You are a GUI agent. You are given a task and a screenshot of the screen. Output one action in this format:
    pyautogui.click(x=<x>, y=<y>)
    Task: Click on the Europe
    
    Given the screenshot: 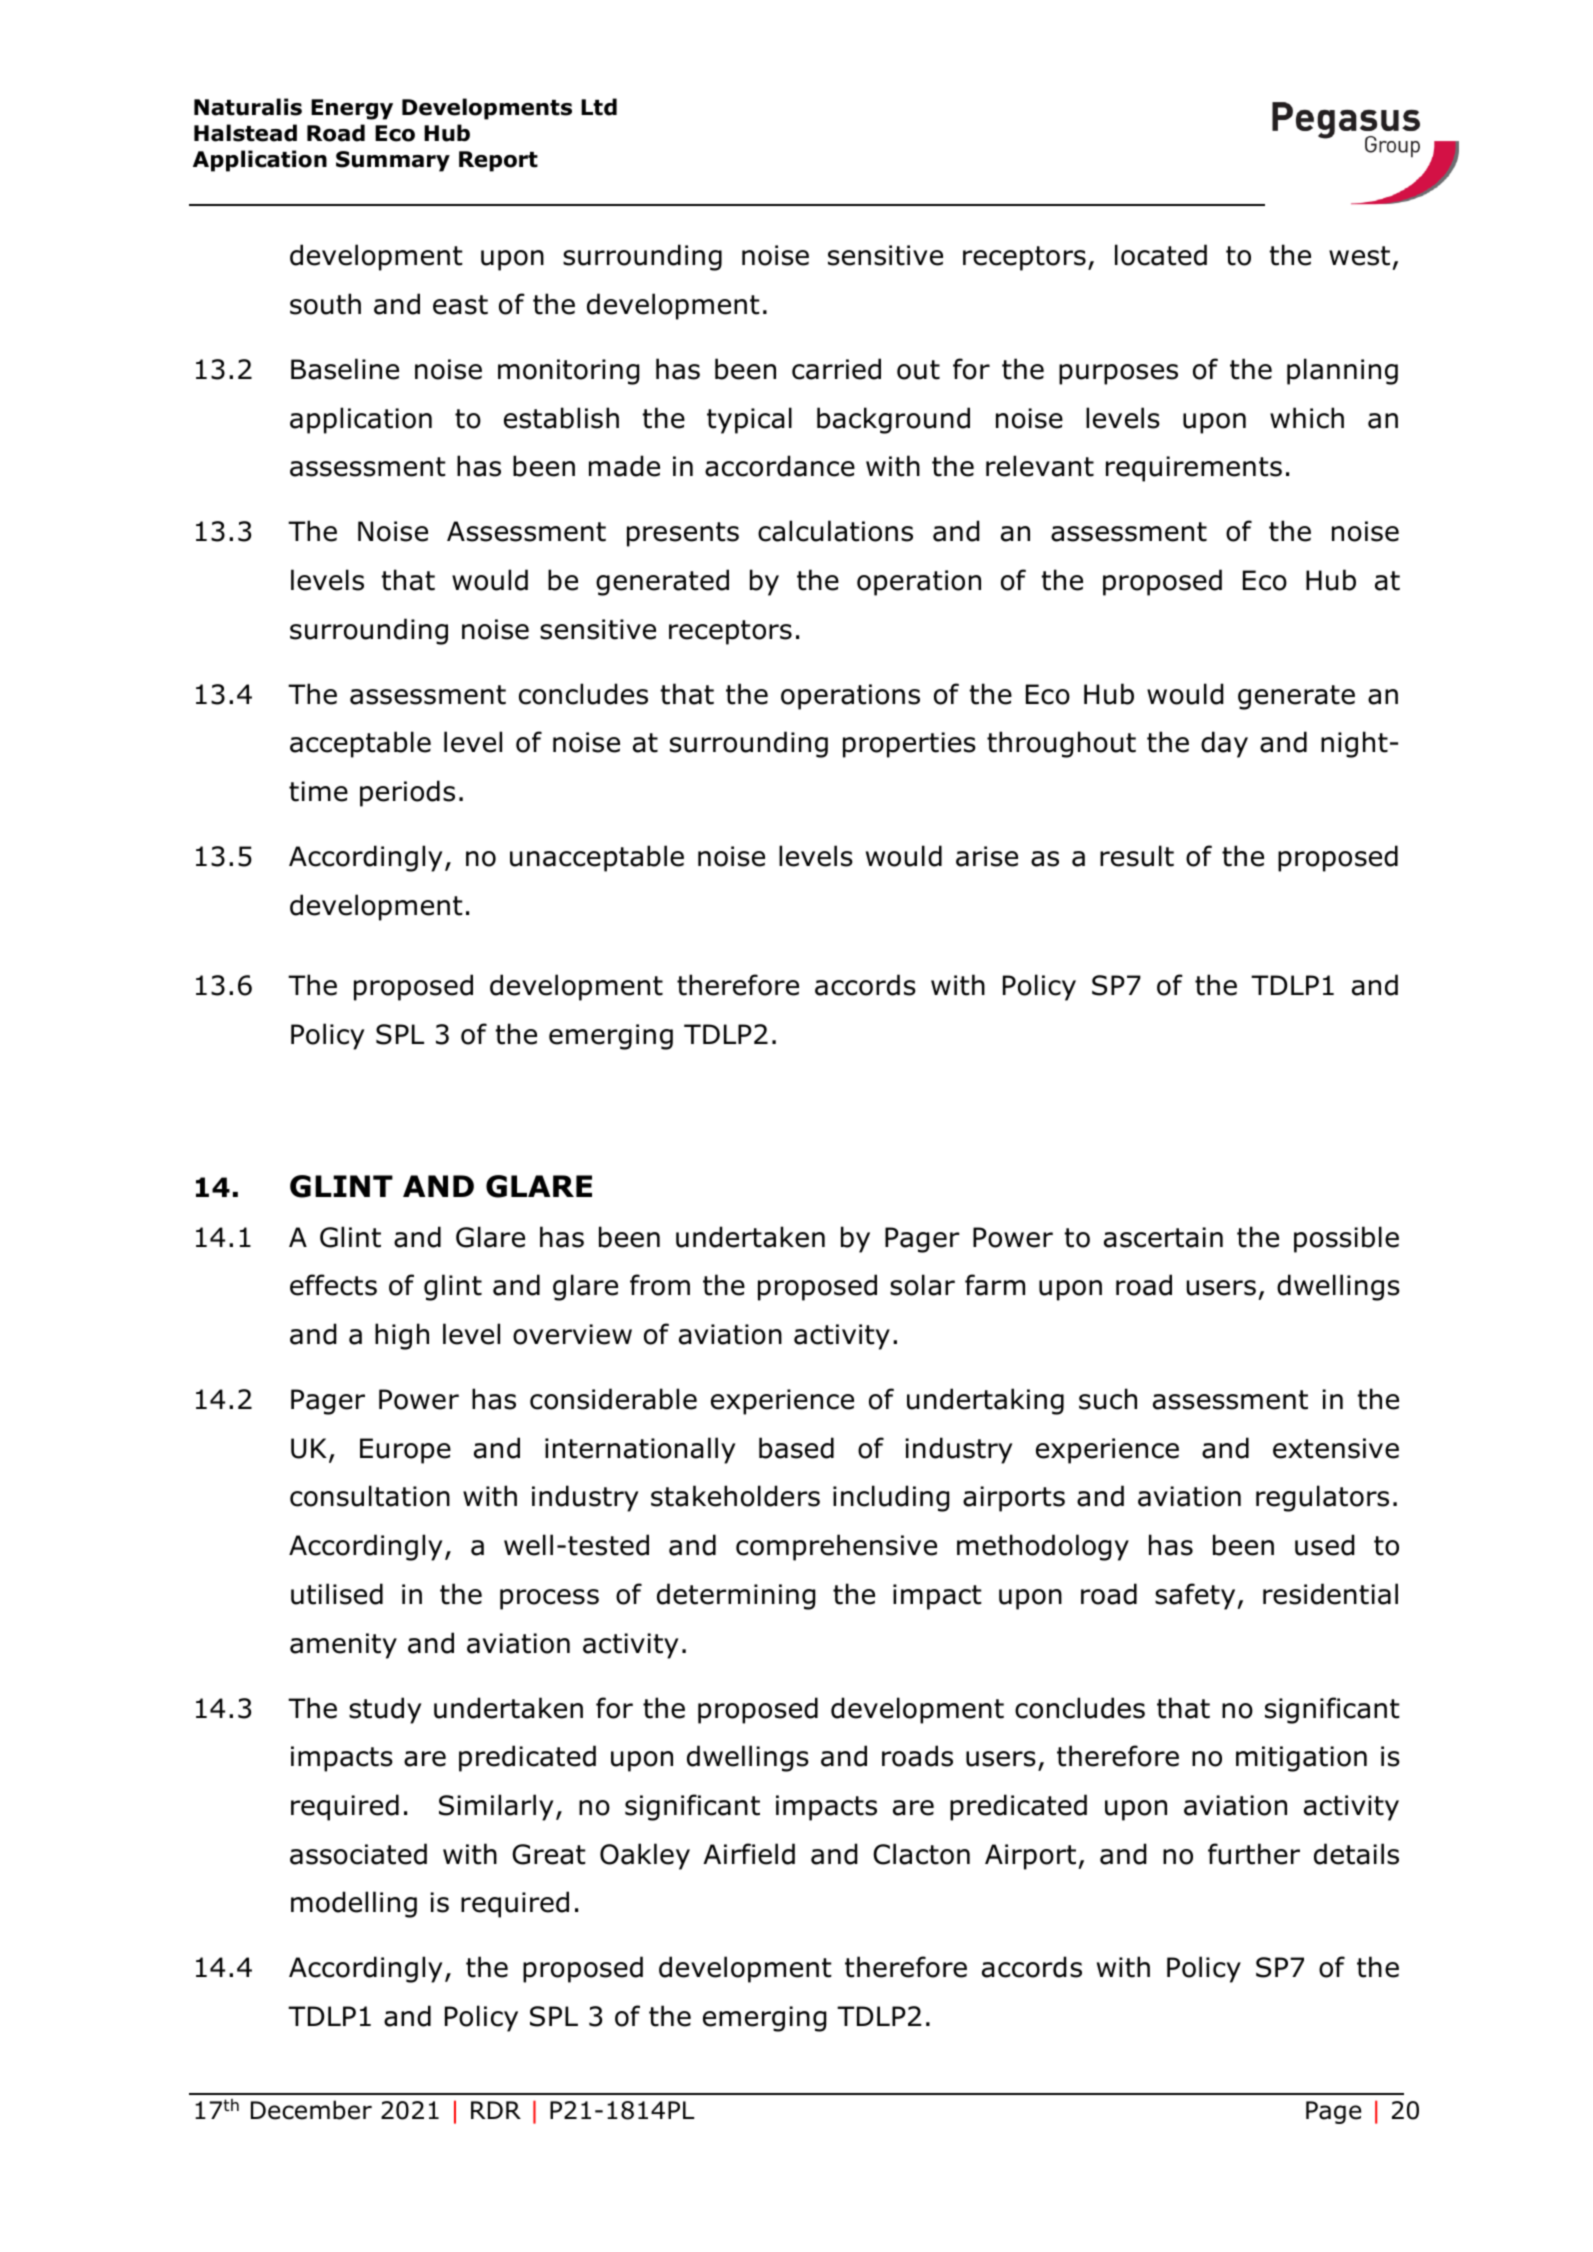 What is the action you would take?
    pyautogui.click(x=405, y=1451)
